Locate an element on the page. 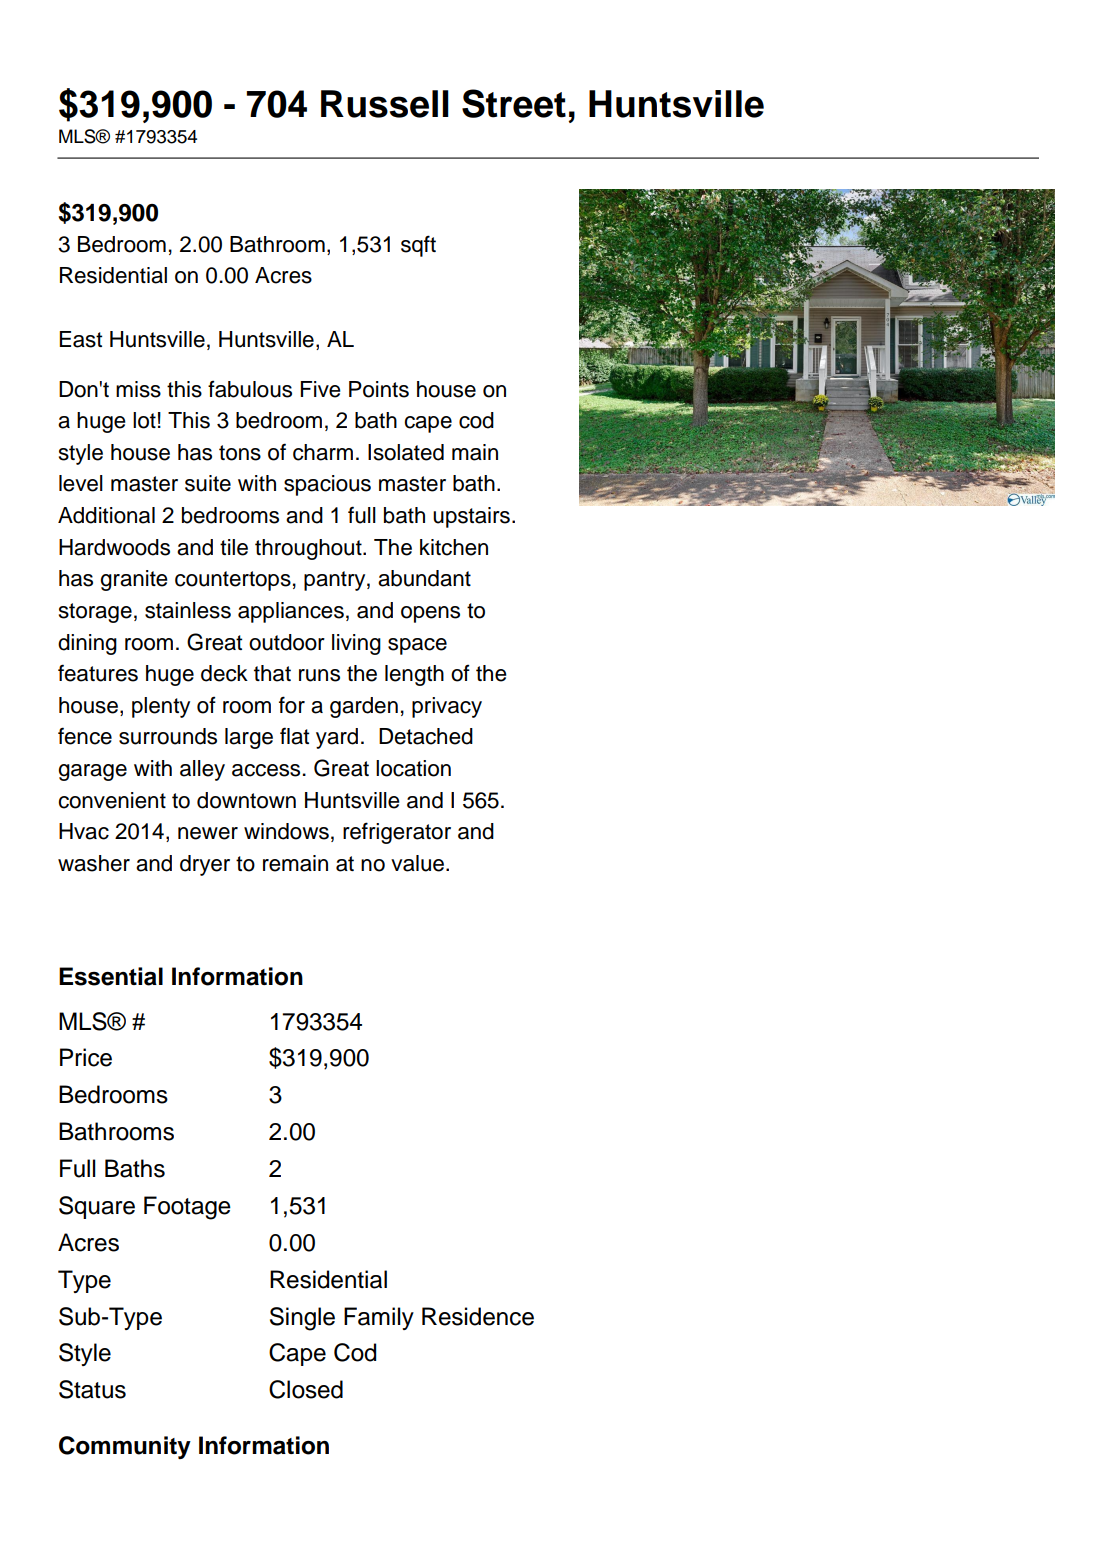  lot is located at coordinates (144, 420).
